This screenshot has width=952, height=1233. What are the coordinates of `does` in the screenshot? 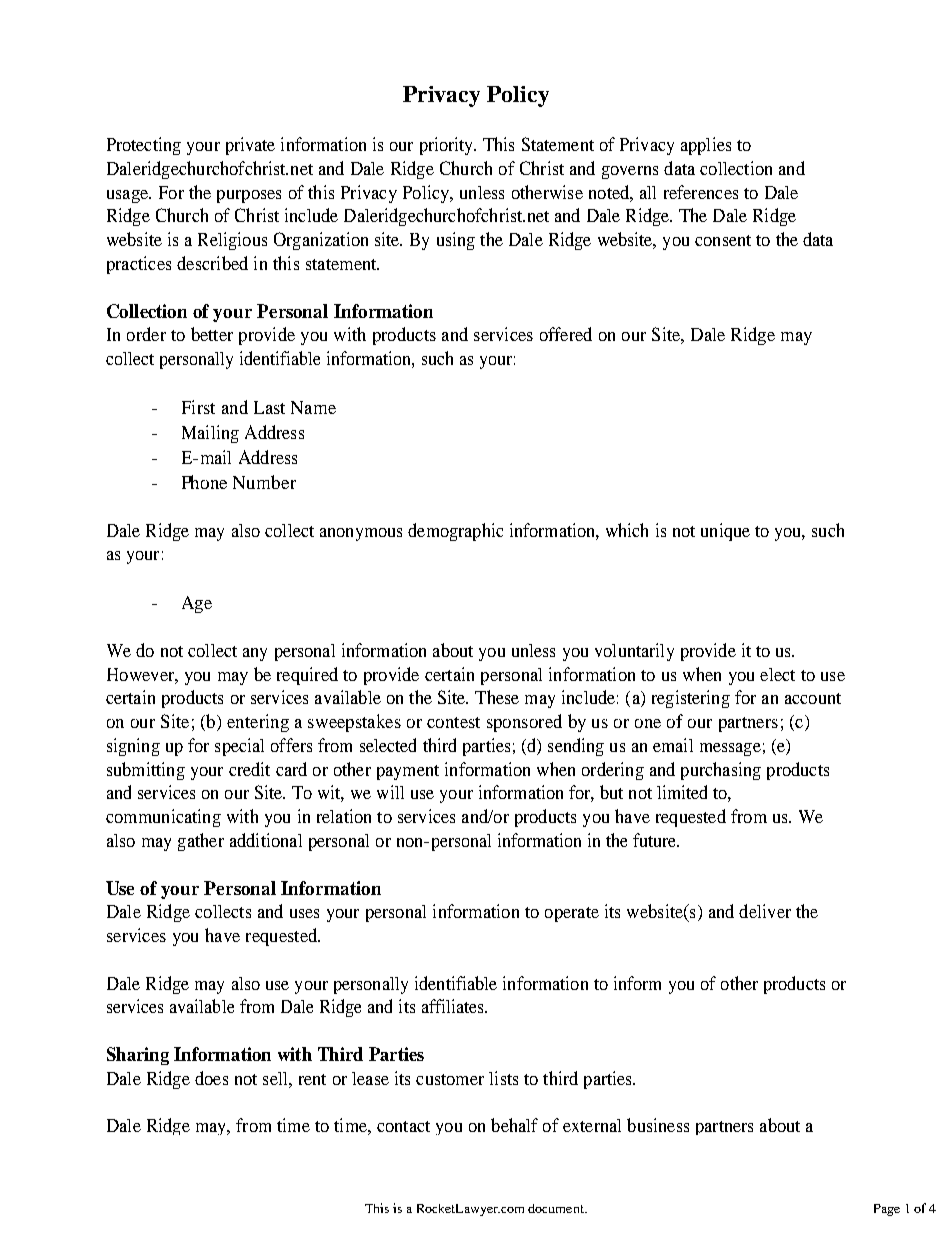 It's located at (211, 1078).
